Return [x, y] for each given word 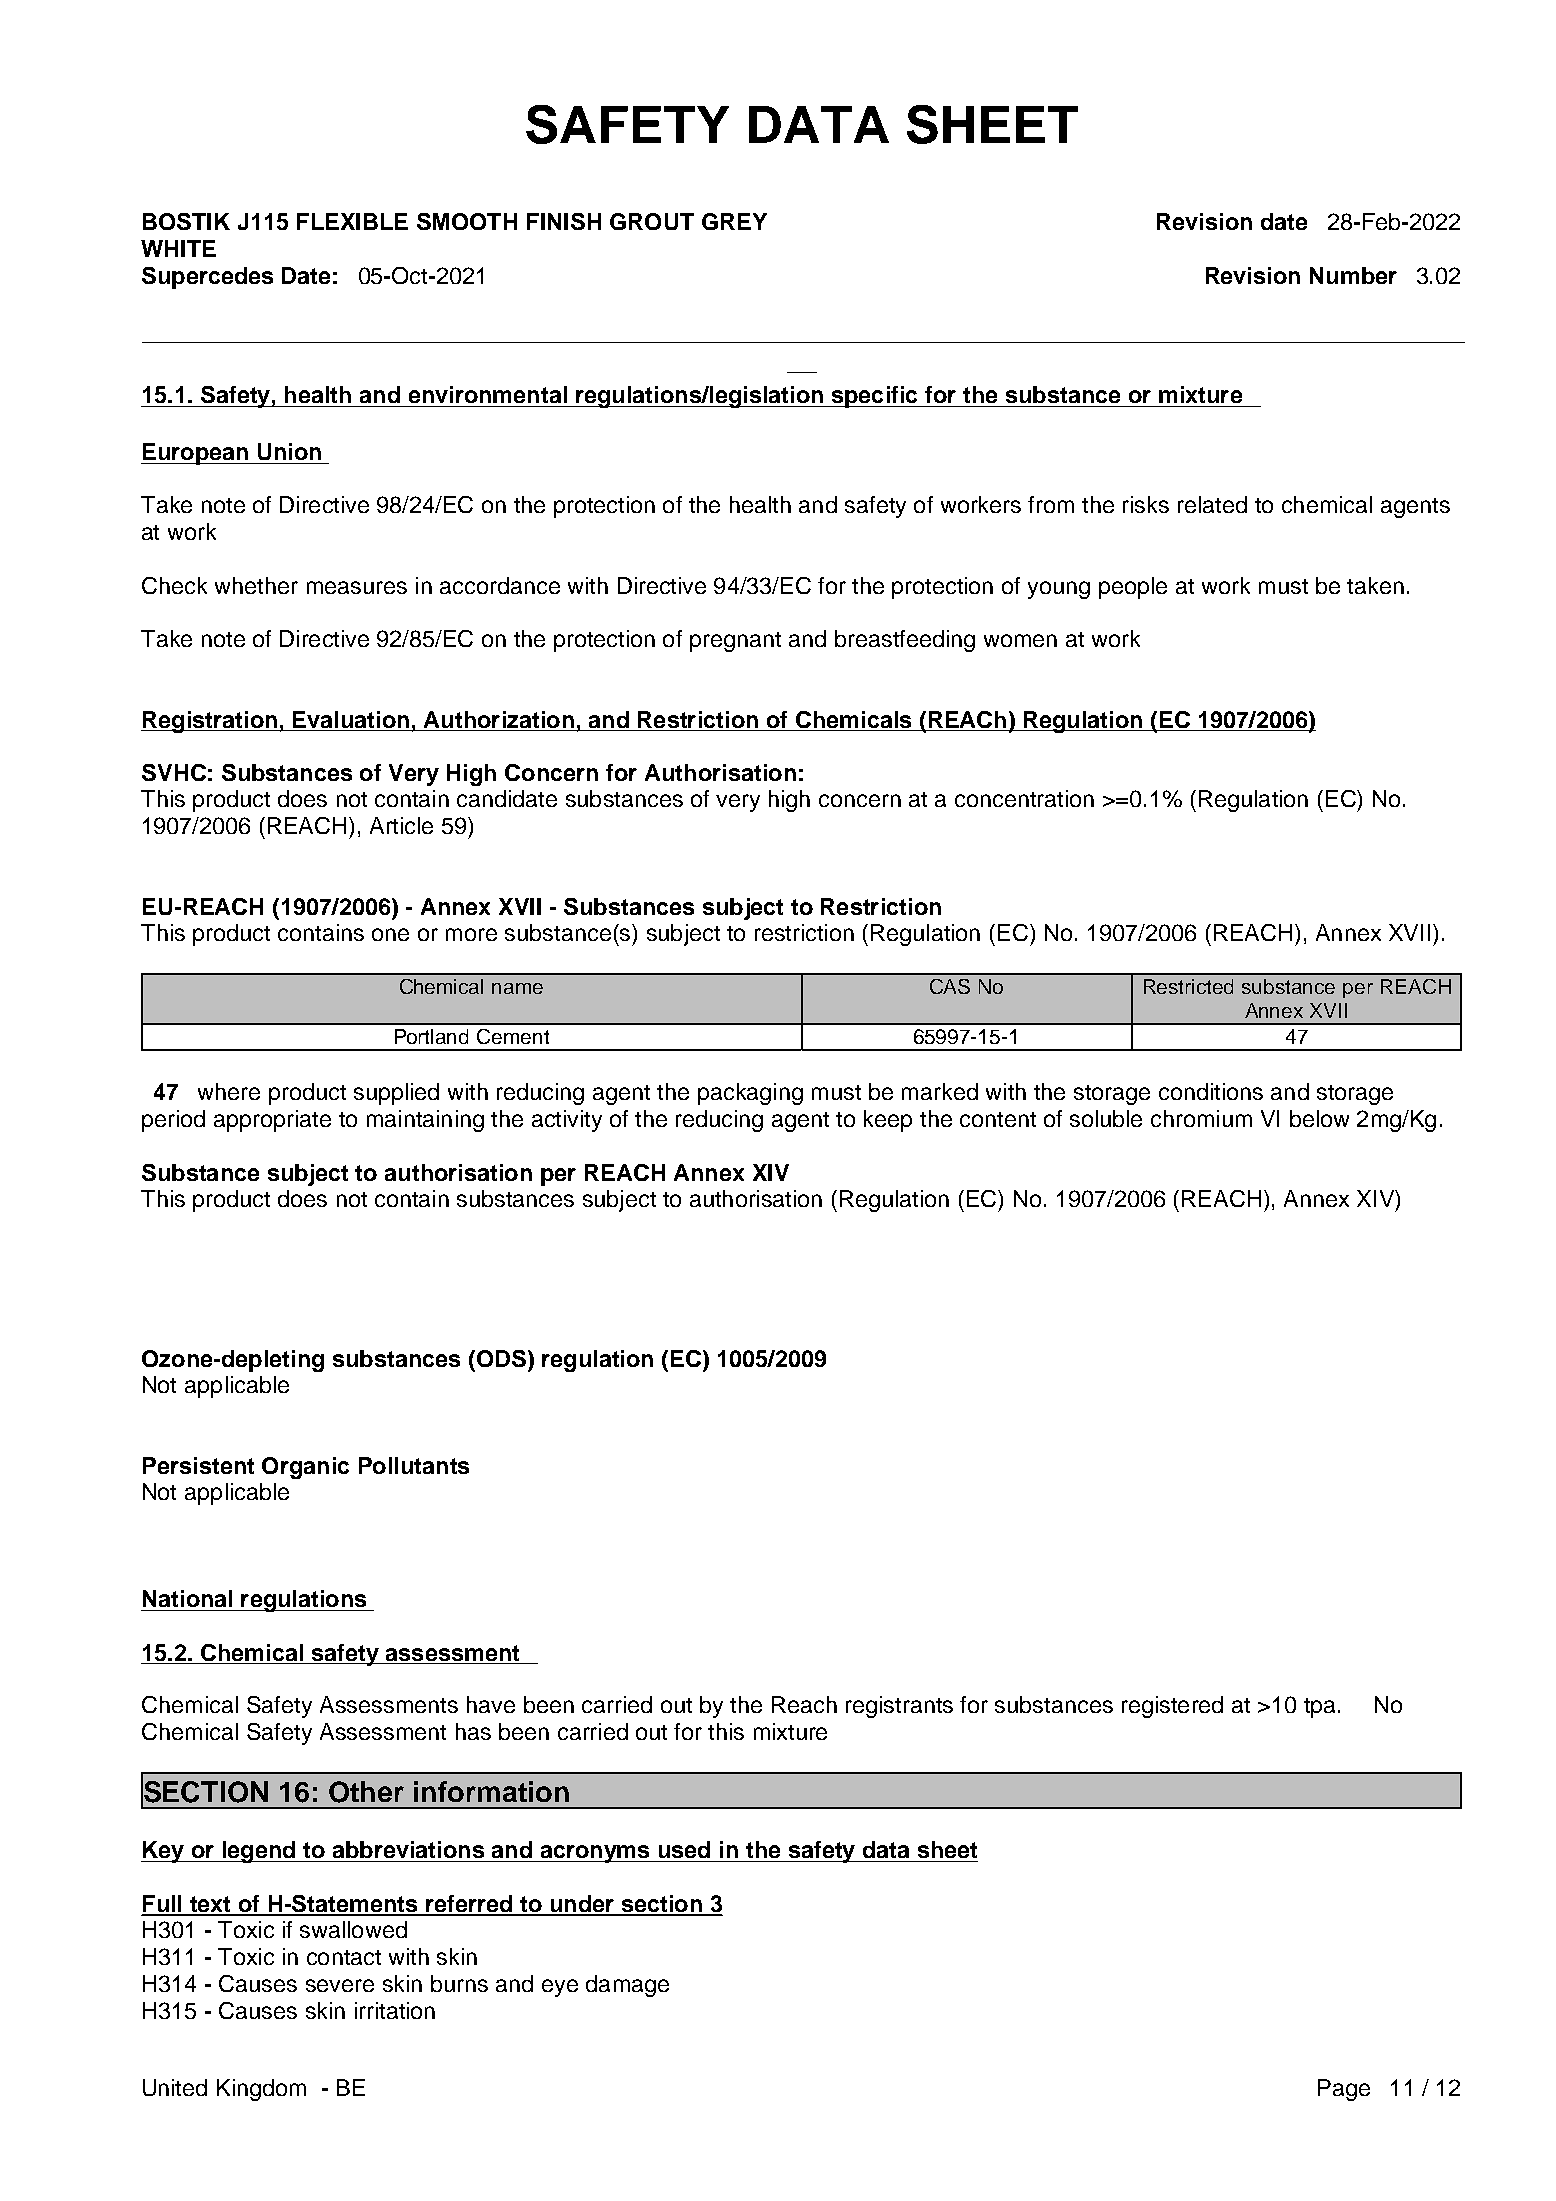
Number [1353, 275]
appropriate [272, 1121]
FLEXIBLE [352, 221]
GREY [734, 221]
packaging [750, 1094]
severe [340, 1985]
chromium [1201, 1118]
